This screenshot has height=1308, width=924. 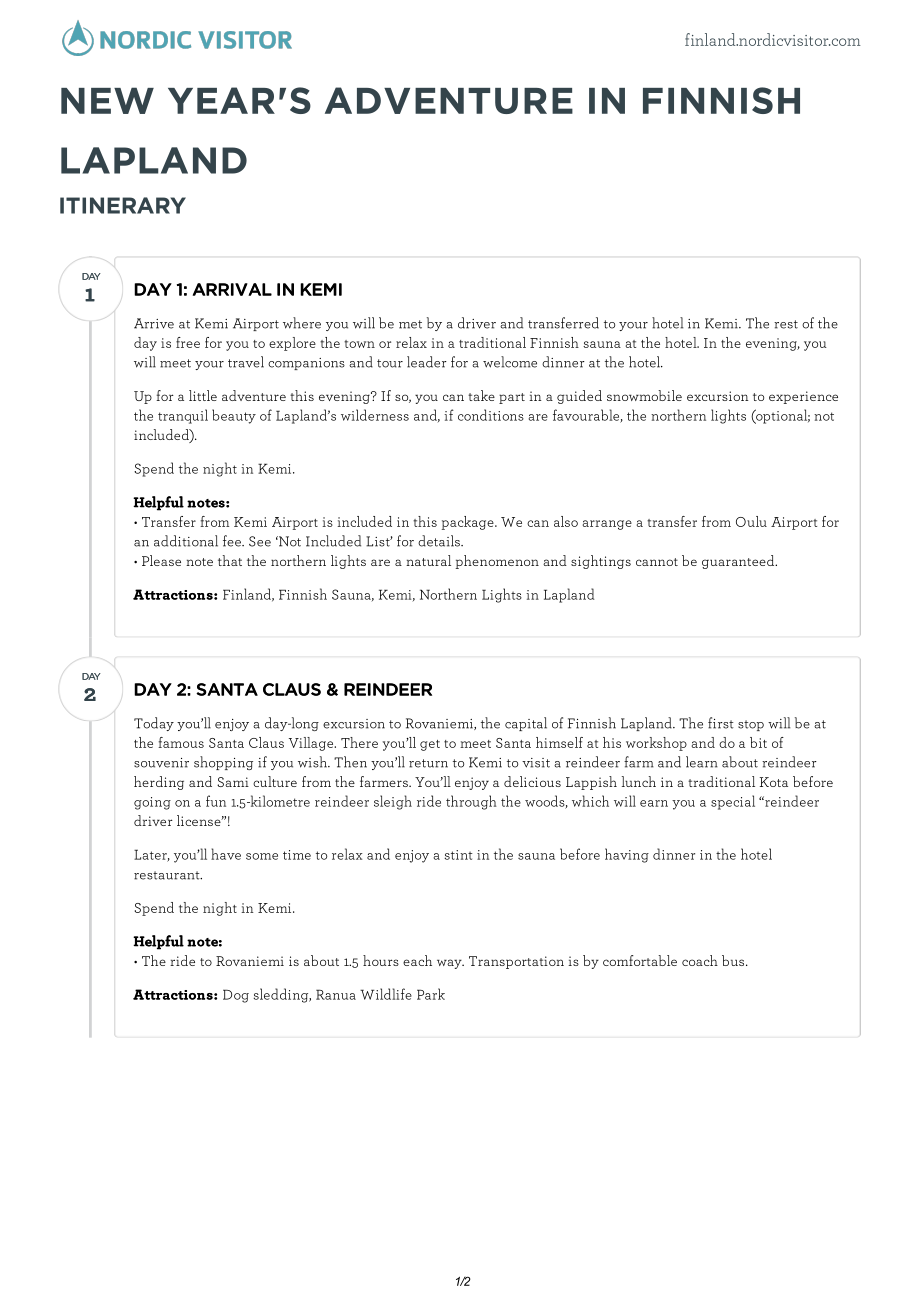 I want to click on ARRIVAL, so click(x=232, y=289).
